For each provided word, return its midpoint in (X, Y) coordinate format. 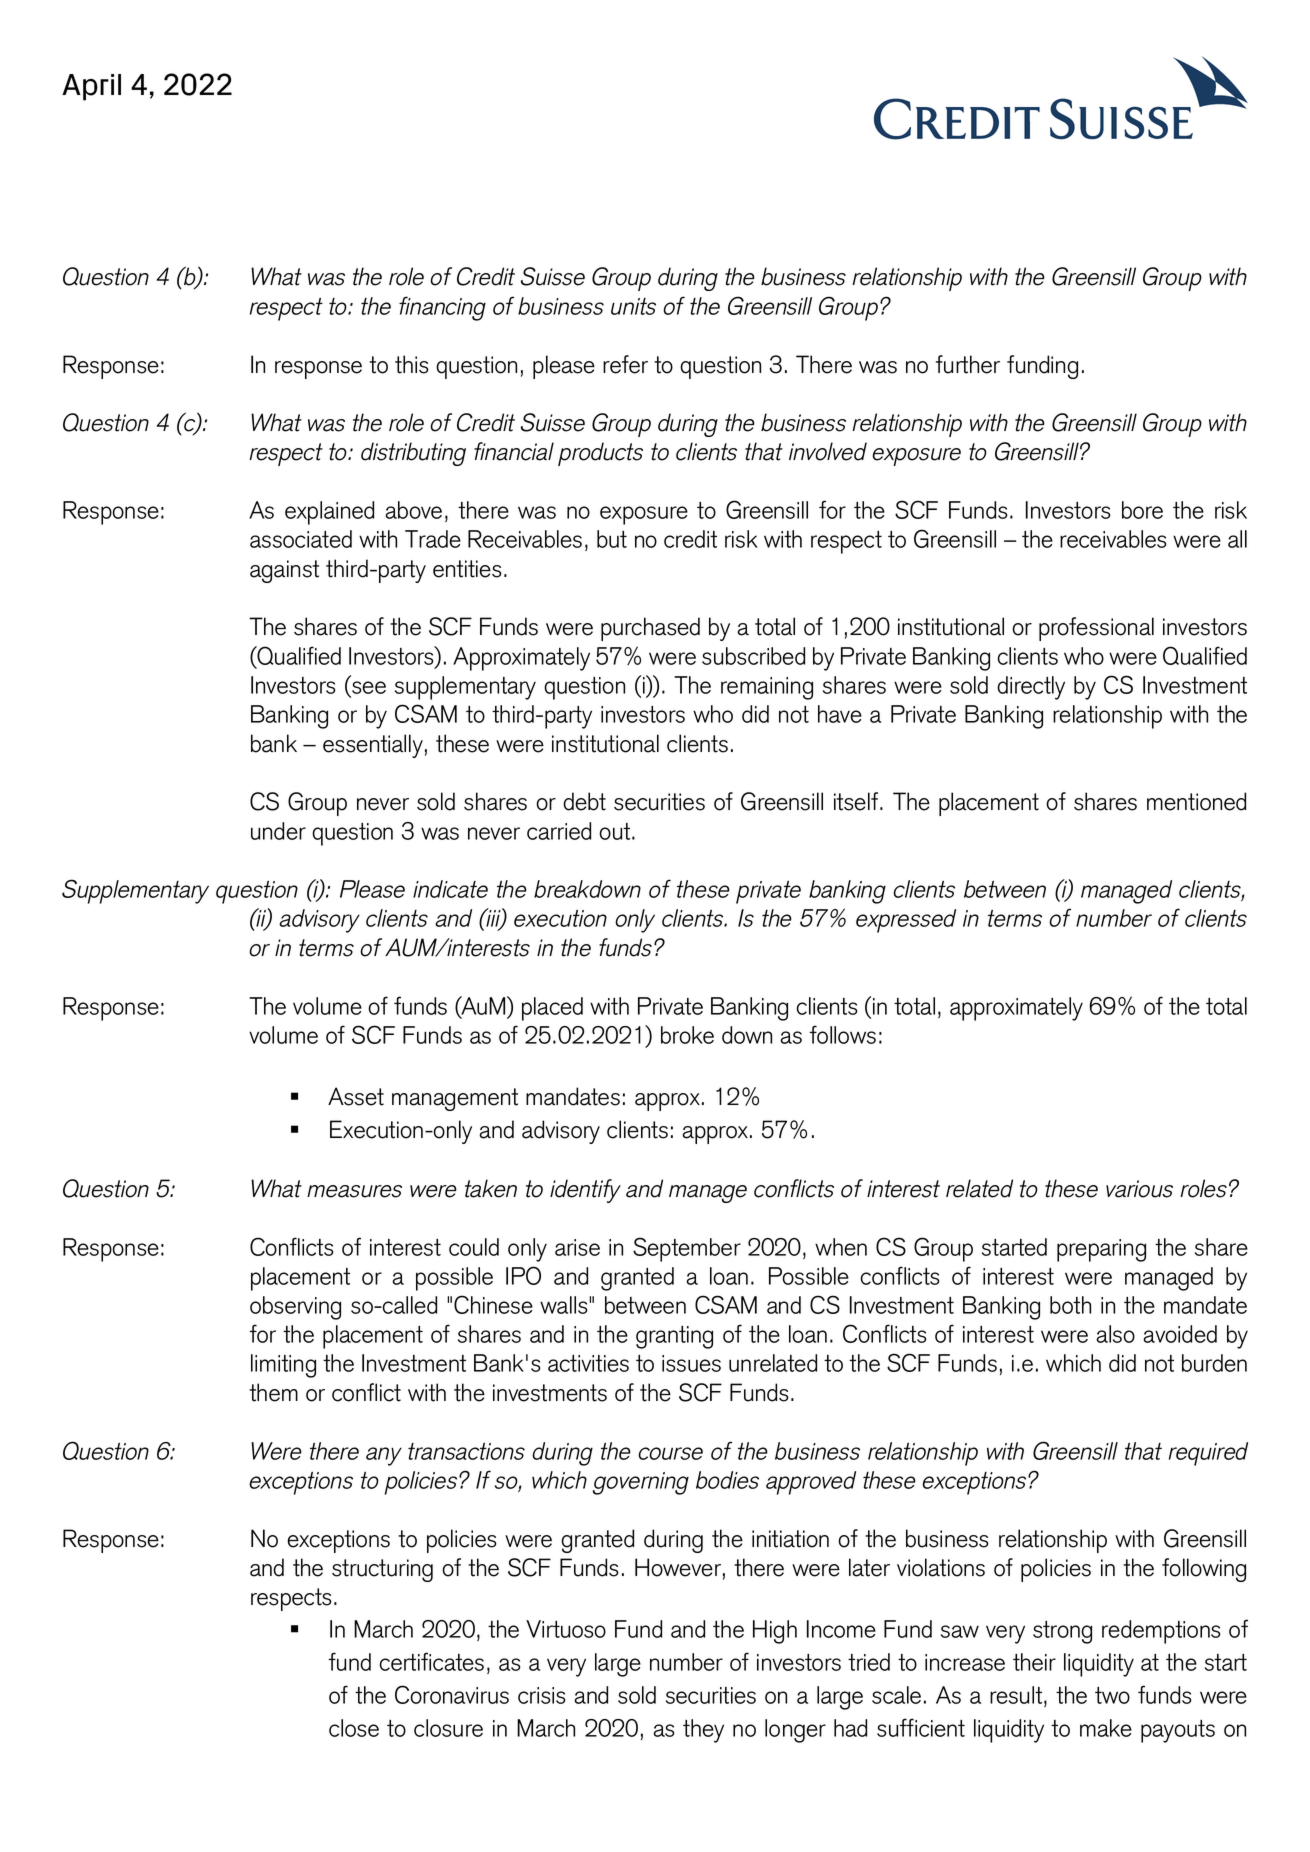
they (703, 1731)
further (968, 364)
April (91, 87)
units (633, 306)
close (354, 1728)
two (1112, 1695)
